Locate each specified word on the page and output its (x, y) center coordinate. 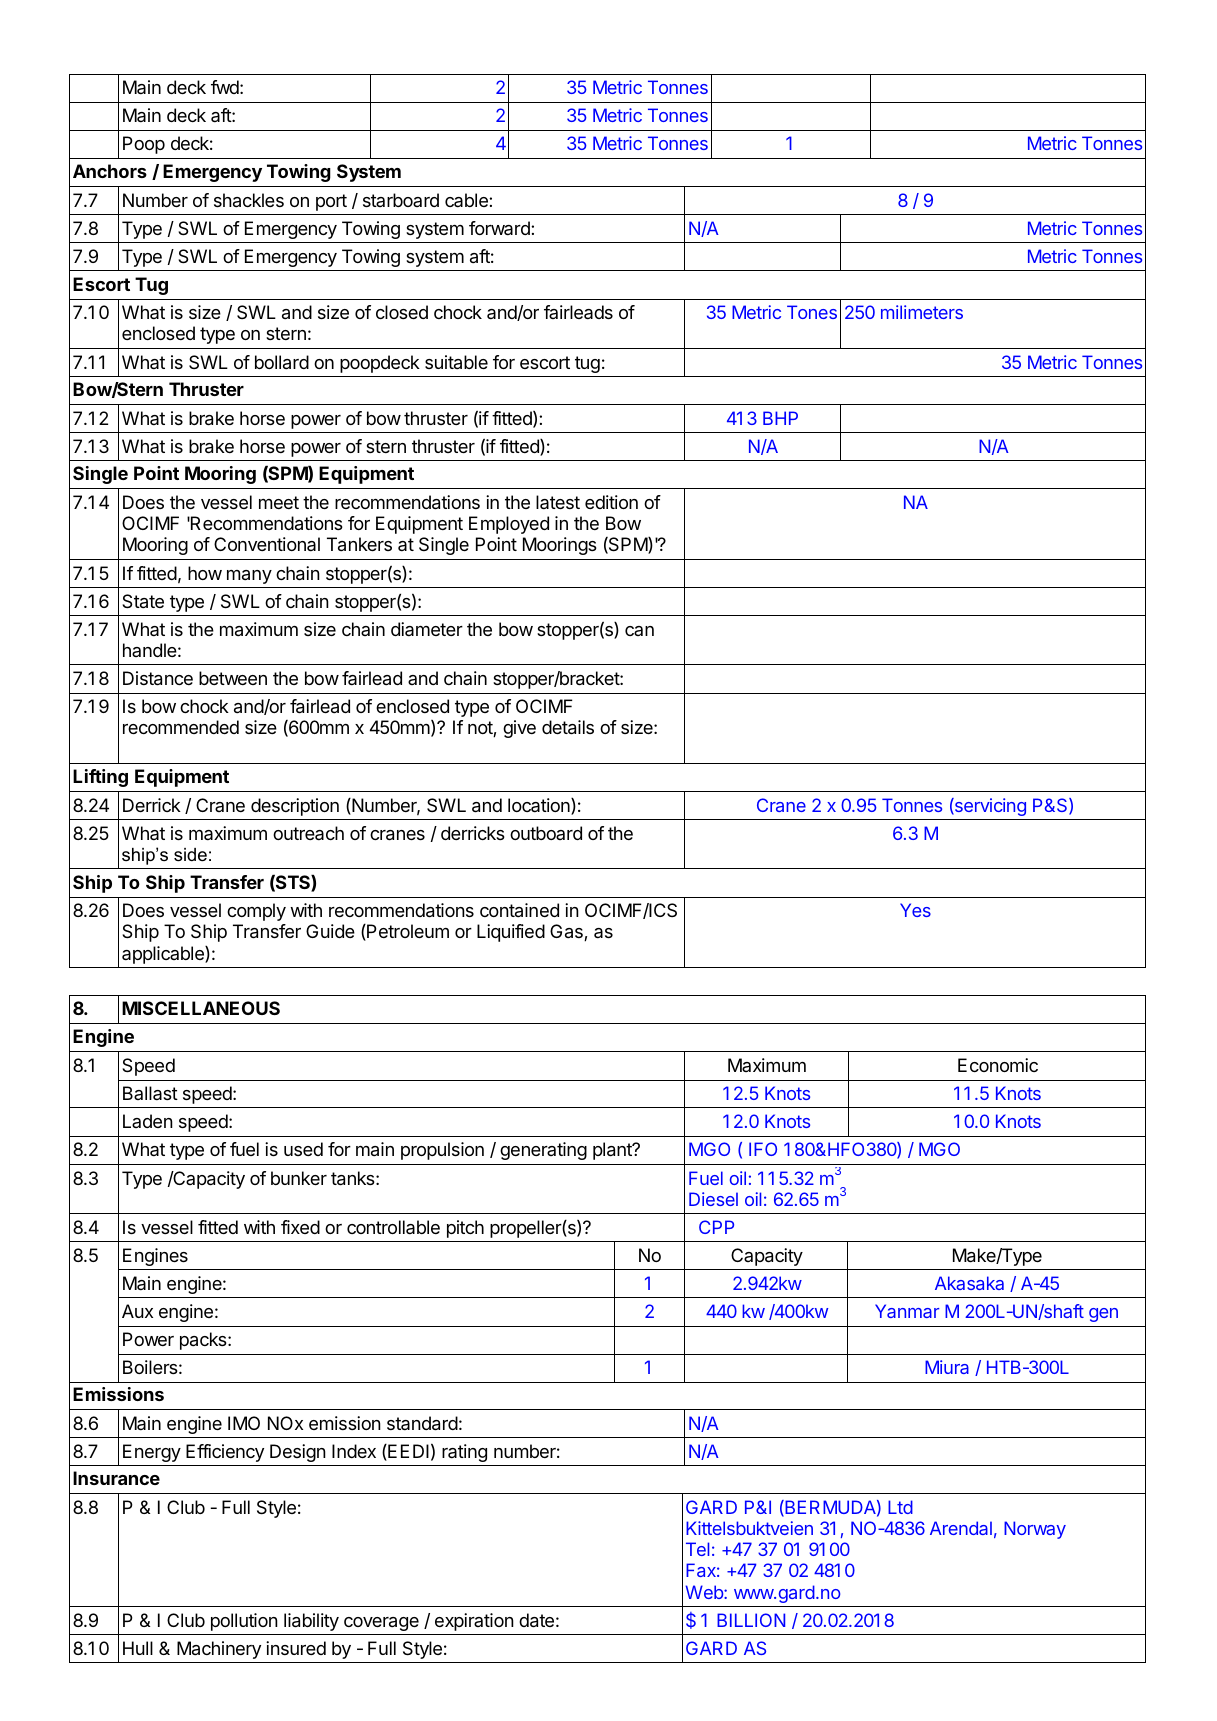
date (536, 1620)
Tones (812, 312)
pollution (244, 1622)
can (639, 631)
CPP (716, 1227)
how (205, 573)
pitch (465, 1229)
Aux (137, 1311)
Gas (567, 932)
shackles (249, 200)
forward (500, 228)
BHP (780, 418)
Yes (915, 910)
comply (256, 912)
